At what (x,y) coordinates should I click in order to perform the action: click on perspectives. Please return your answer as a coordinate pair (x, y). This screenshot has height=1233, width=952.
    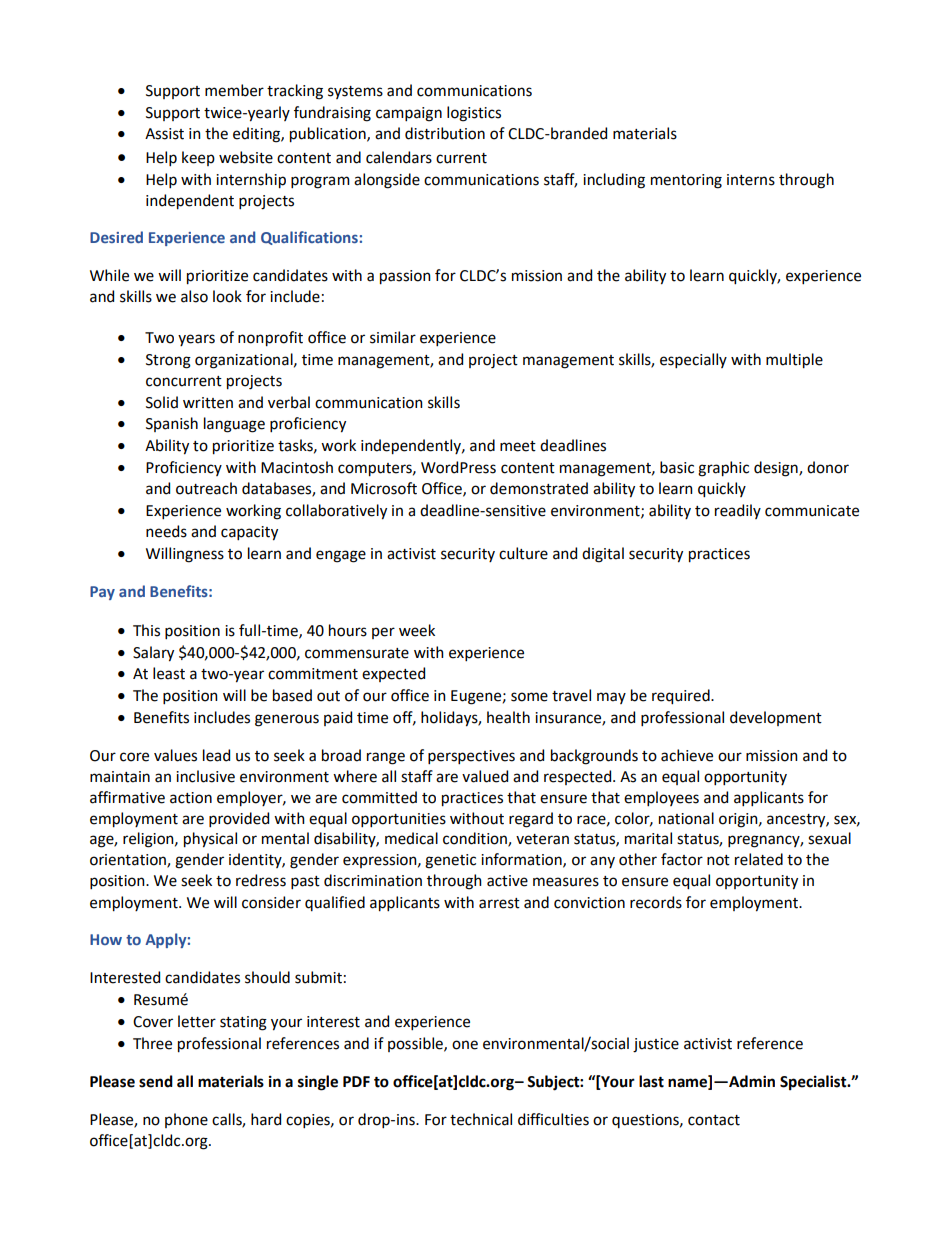
    Looking at the image, I should click on (471, 757).
